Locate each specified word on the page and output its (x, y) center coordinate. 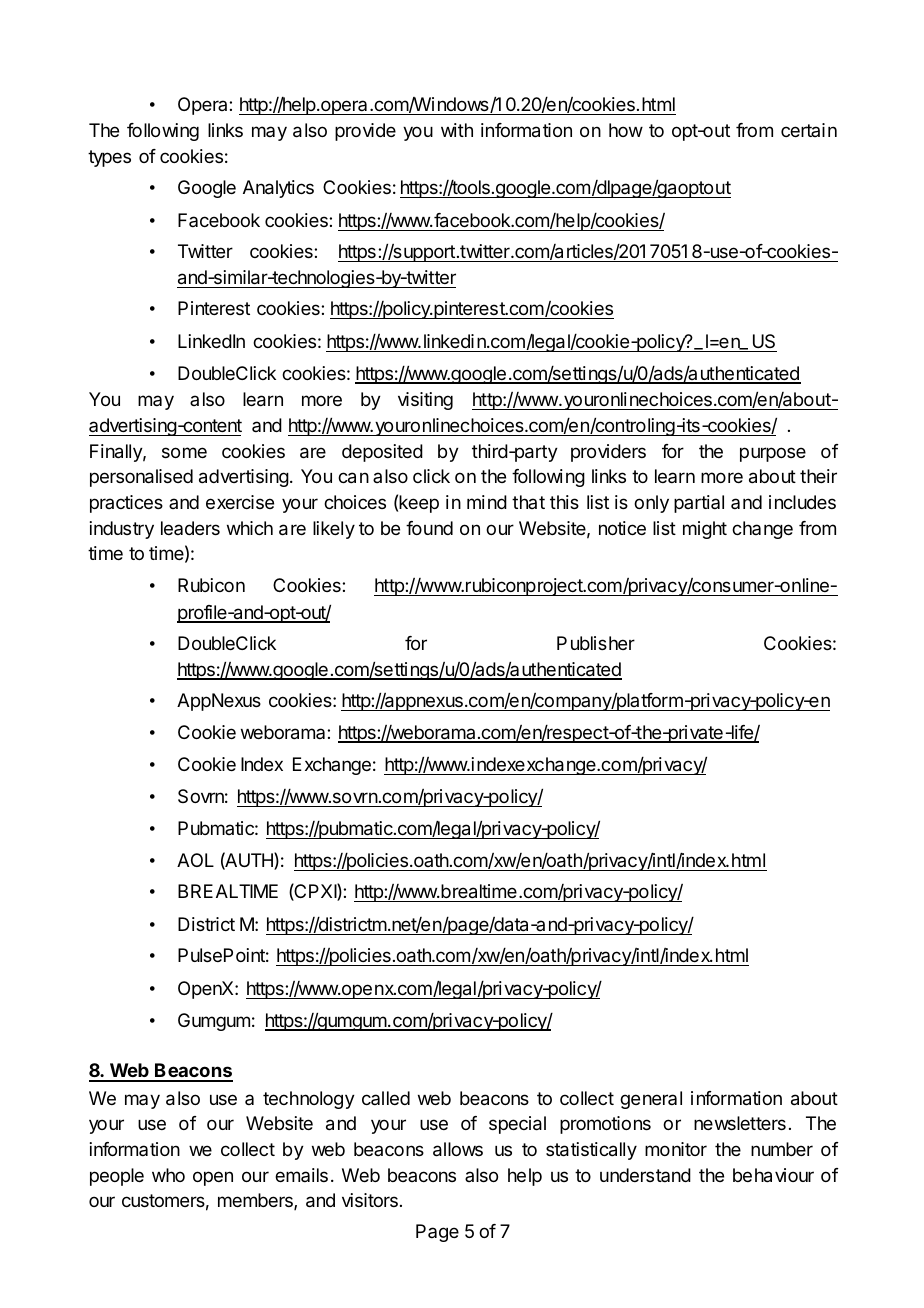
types (109, 158)
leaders (190, 528)
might (705, 530)
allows (458, 1149)
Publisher (596, 643)
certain (809, 130)
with (457, 130)
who (168, 1175)
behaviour (773, 1175)
